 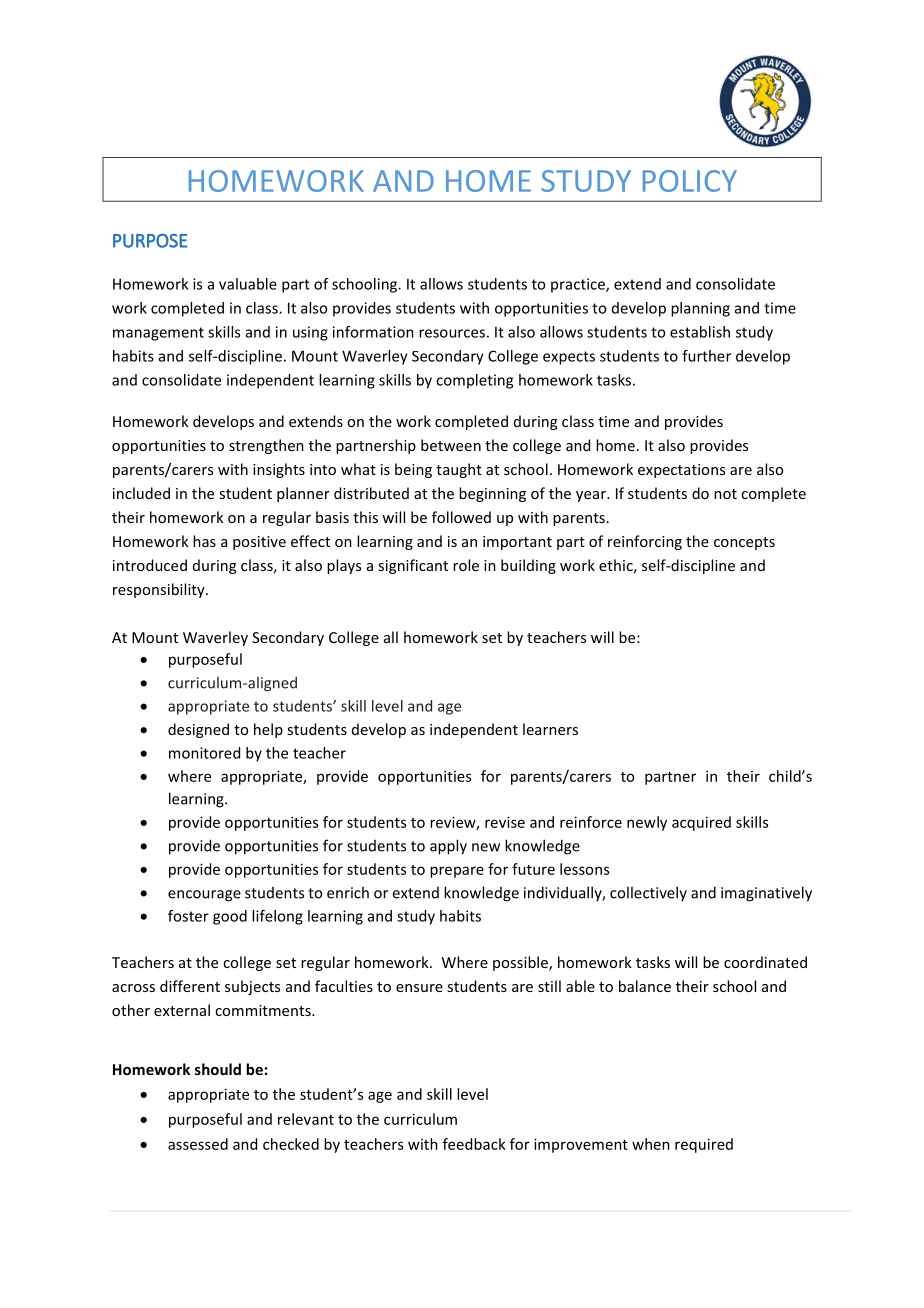 What do you see at coordinates (725, 494) in the document?
I see `not` at bounding box center [725, 494].
